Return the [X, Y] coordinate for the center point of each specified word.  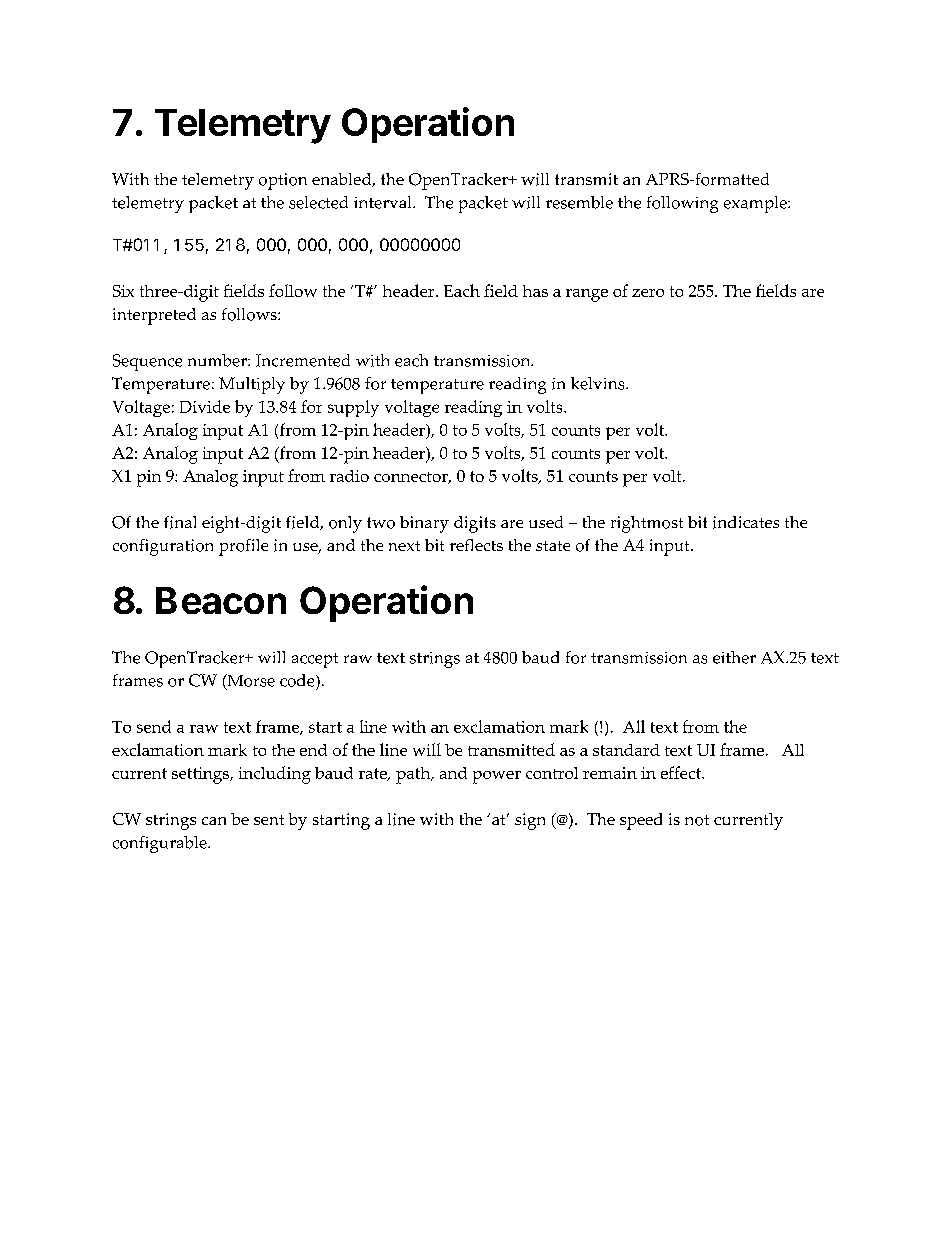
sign [530, 821]
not [697, 820]
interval [384, 202]
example [756, 204]
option [283, 181]
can [214, 821]
